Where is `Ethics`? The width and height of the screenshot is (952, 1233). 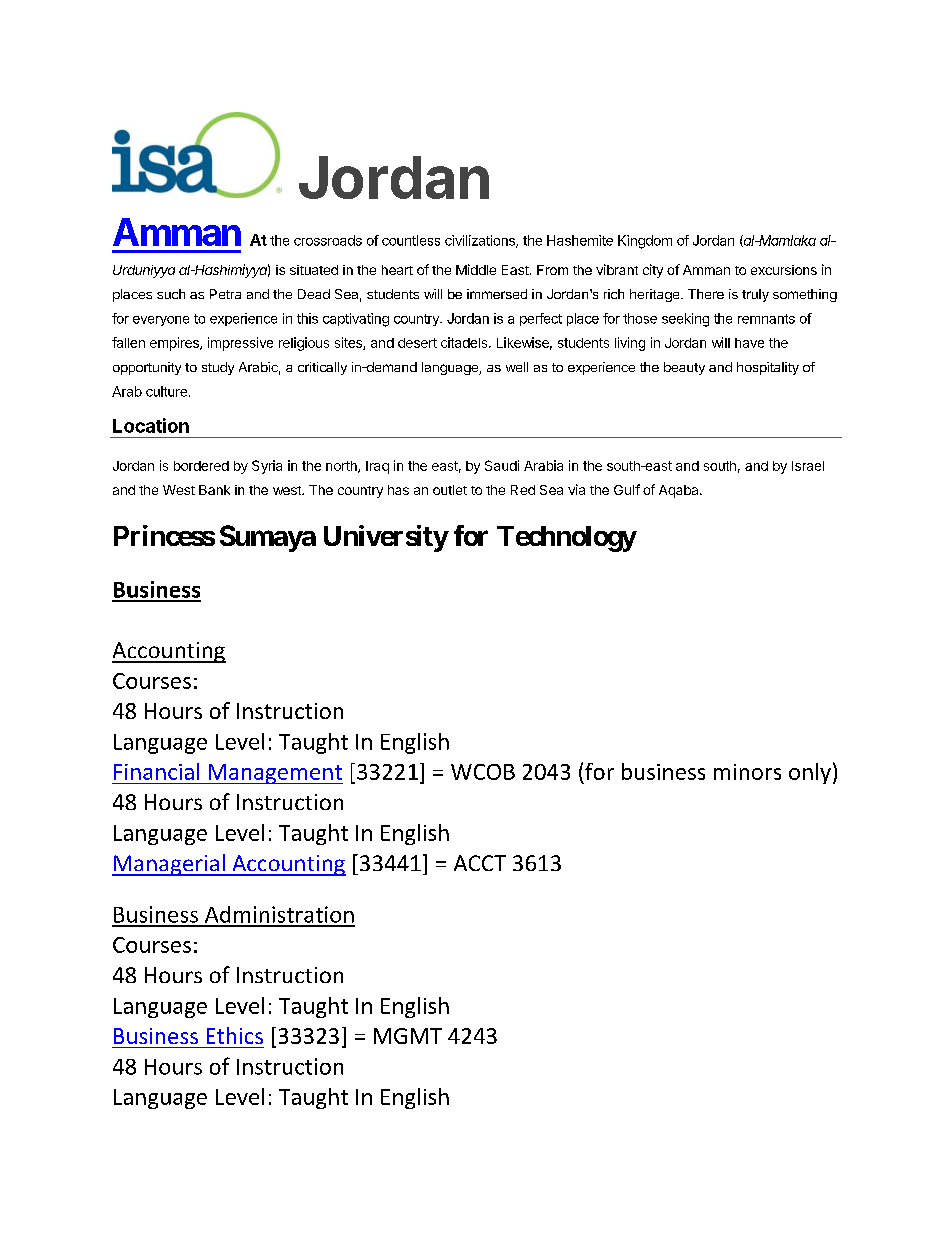 Ethics is located at coordinates (235, 1035).
